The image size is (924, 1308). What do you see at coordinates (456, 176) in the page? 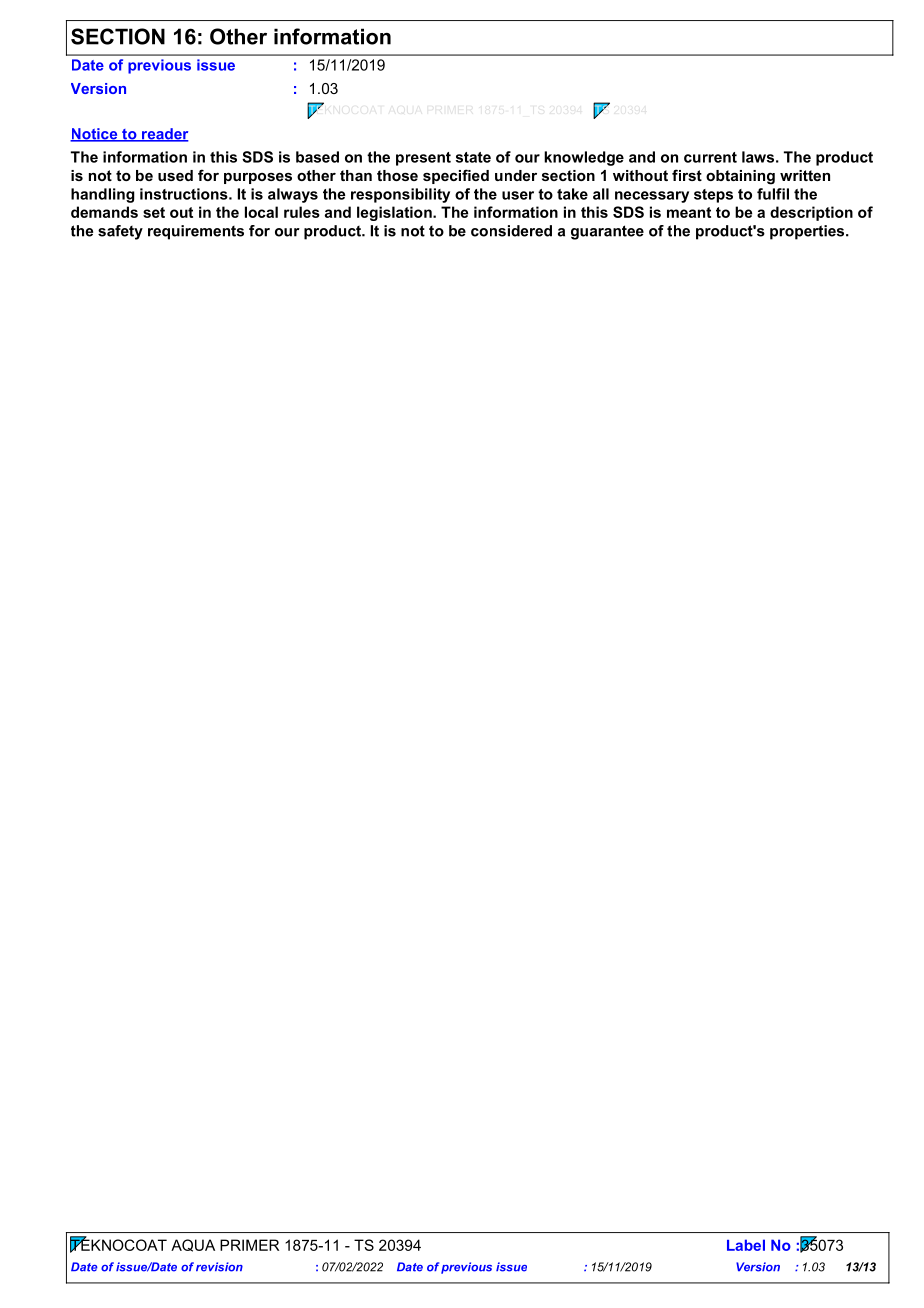
I see `specified` at bounding box center [456, 176].
